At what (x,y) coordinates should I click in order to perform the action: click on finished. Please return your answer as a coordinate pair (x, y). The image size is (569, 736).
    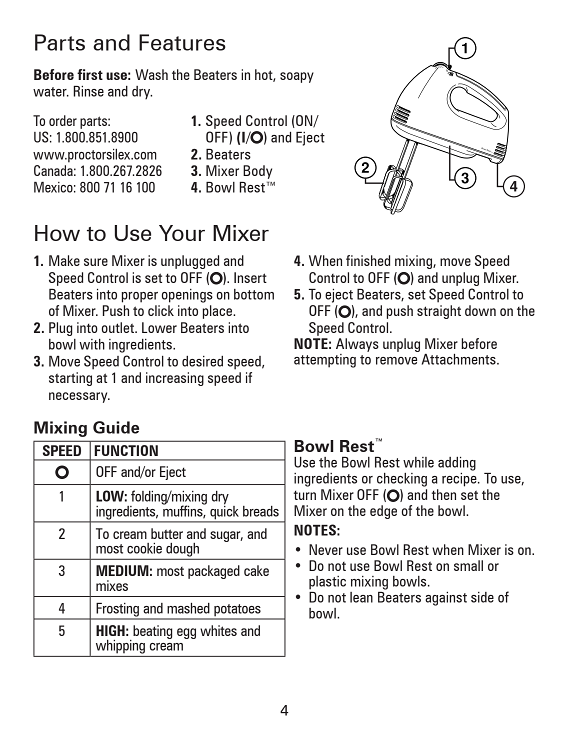
    Looking at the image, I should click on (368, 260).
